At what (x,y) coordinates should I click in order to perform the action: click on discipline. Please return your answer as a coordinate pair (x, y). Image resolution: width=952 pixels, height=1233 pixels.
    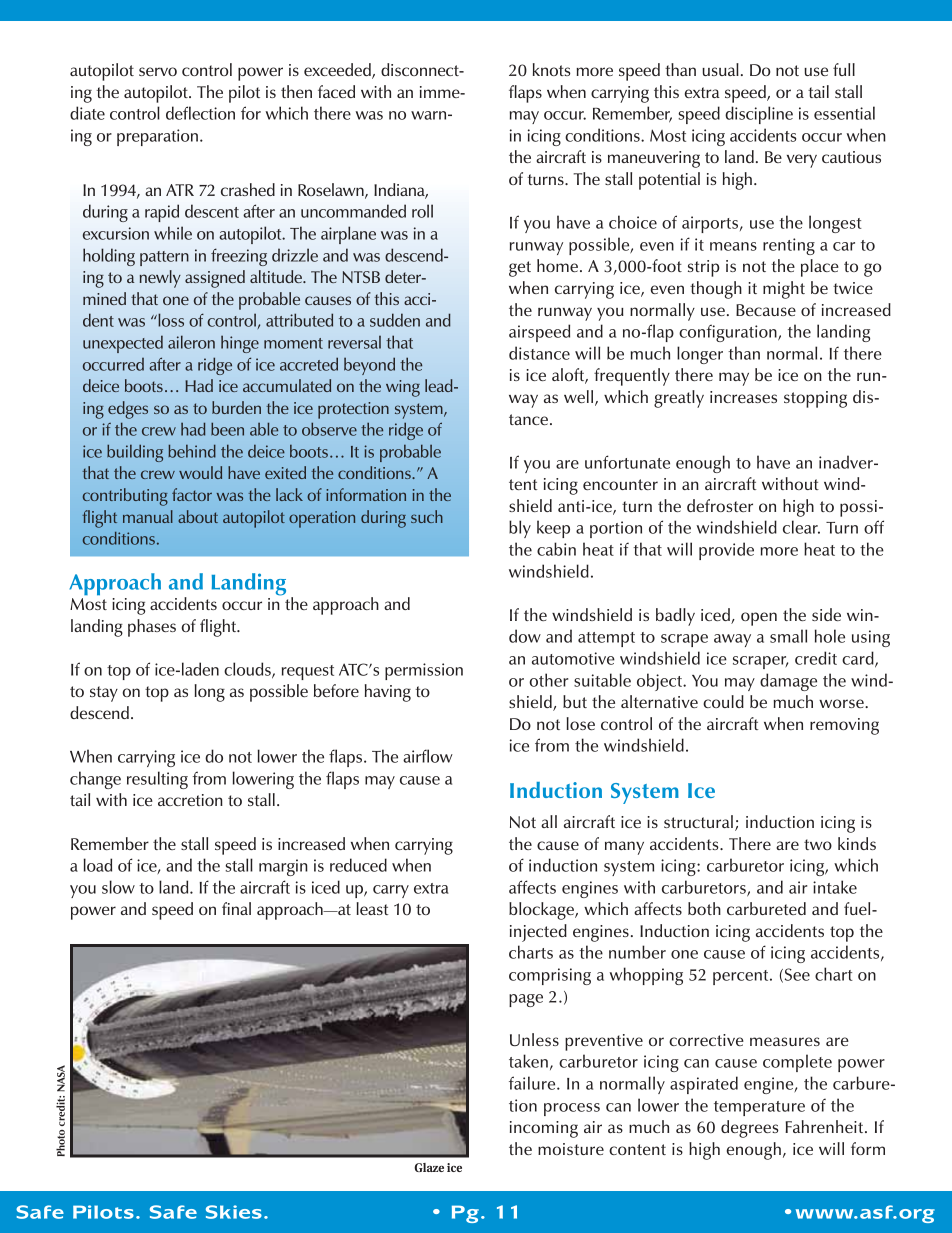
    Looking at the image, I should click on (759, 115).
